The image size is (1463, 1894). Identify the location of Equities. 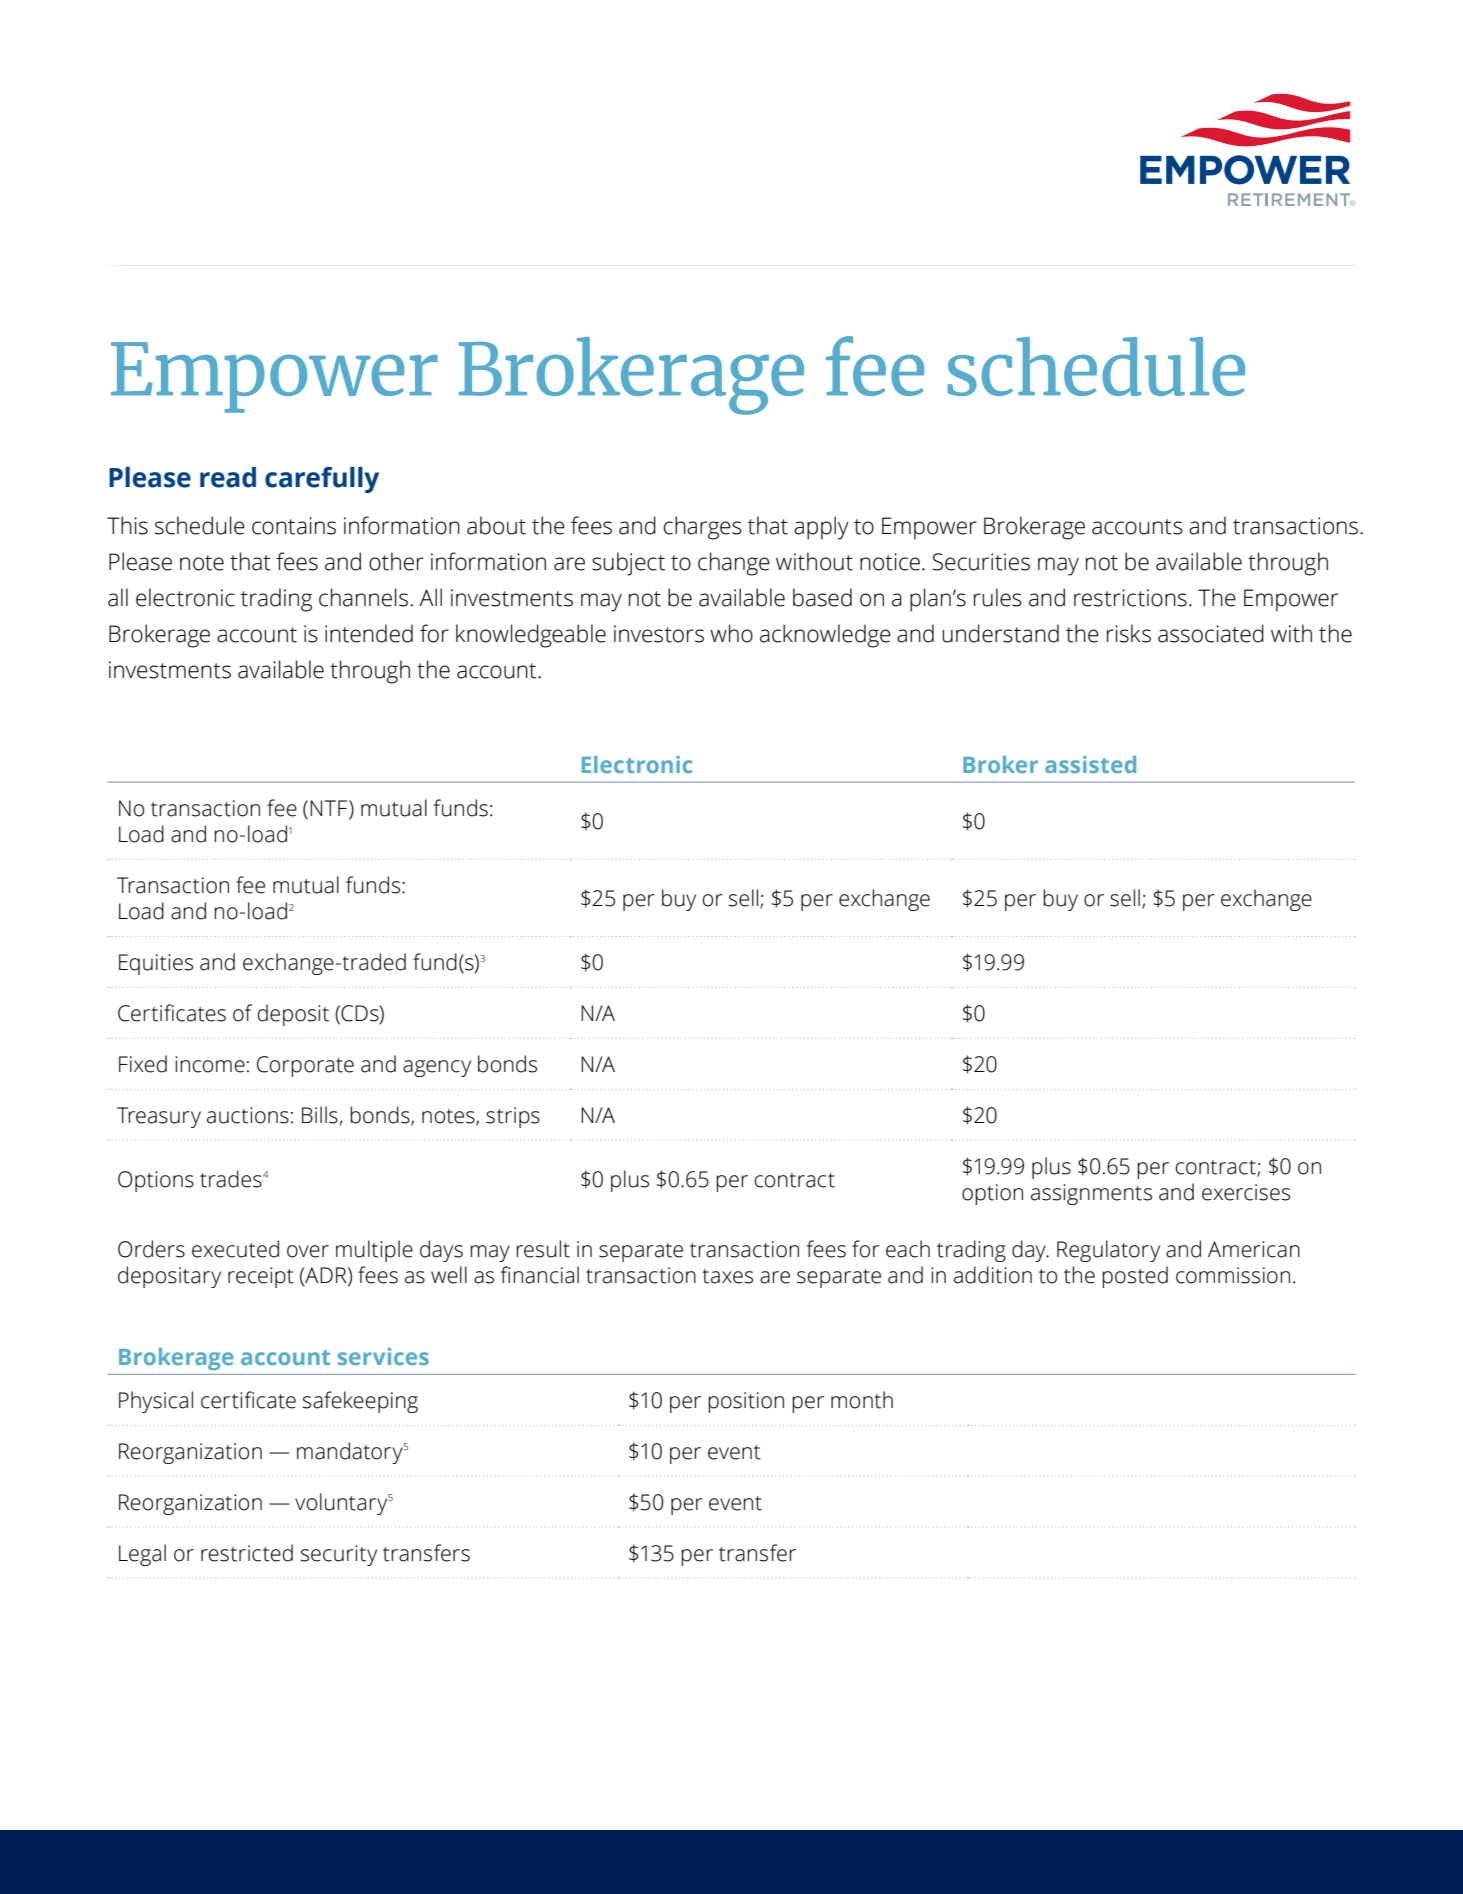
(156, 964).
